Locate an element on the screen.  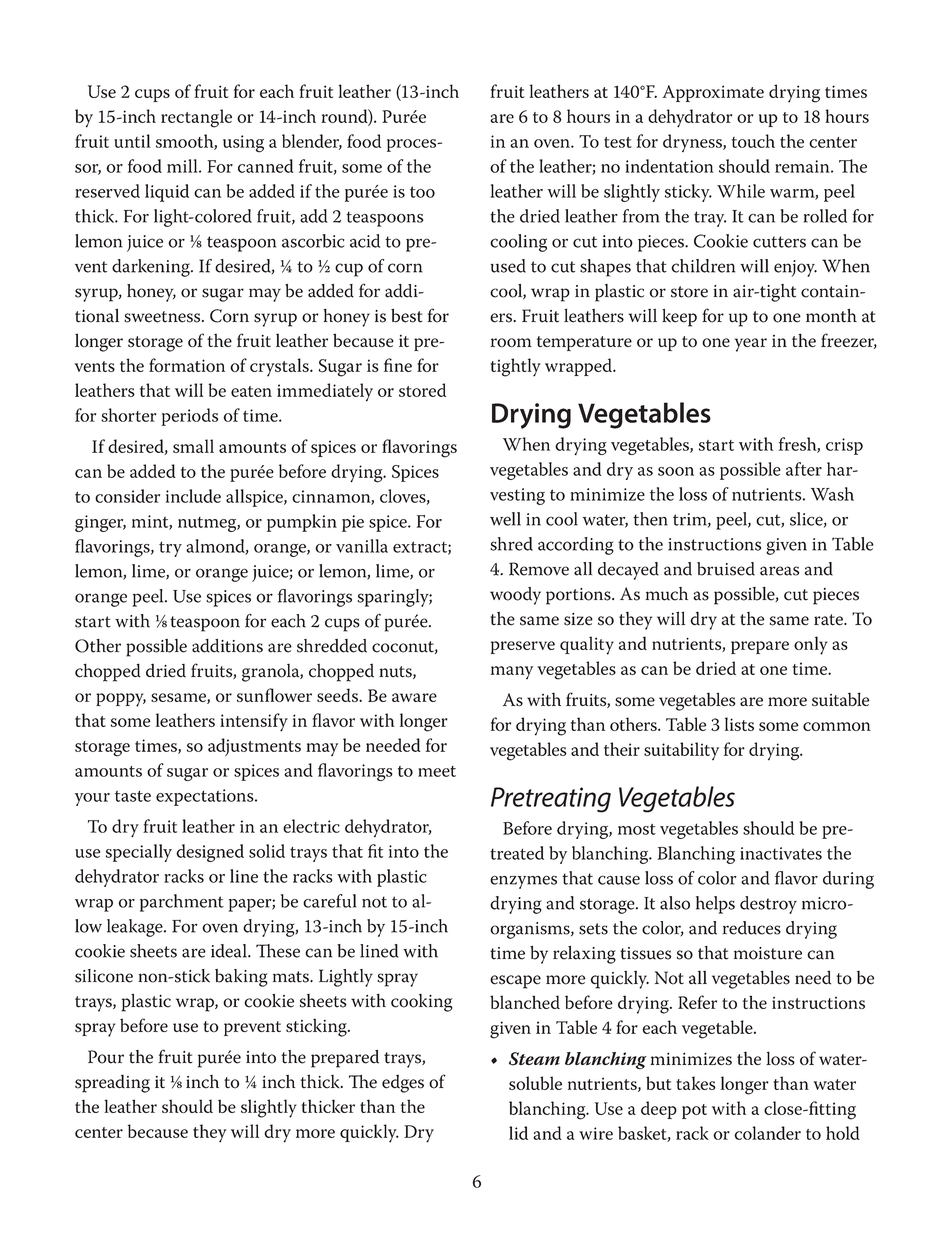
edges is located at coordinates (403, 1084).
